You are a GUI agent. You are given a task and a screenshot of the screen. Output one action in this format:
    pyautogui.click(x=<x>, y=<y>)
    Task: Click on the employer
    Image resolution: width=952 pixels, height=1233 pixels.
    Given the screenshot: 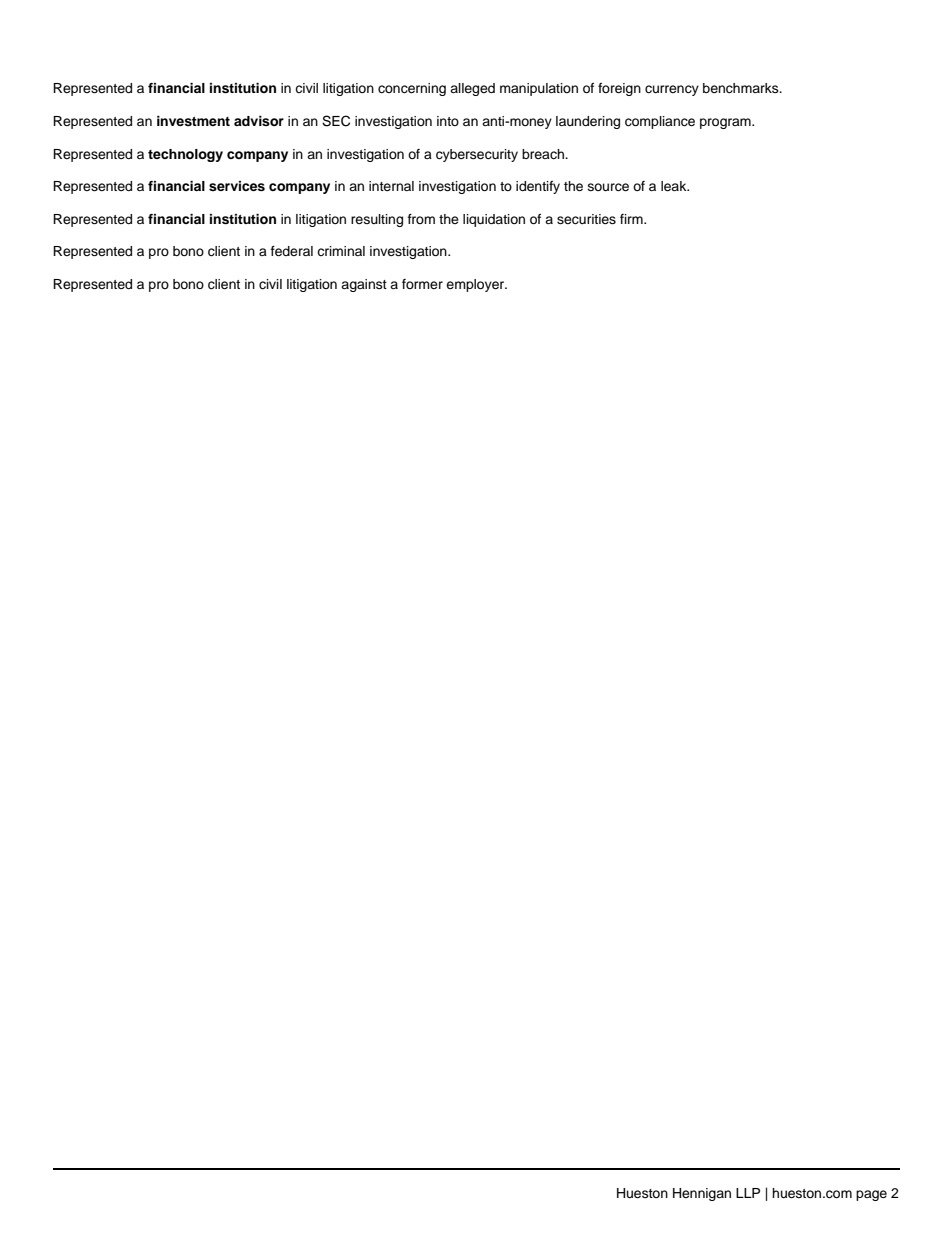 What is the action you would take?
    pyautogui.click(x=476, y=285)
